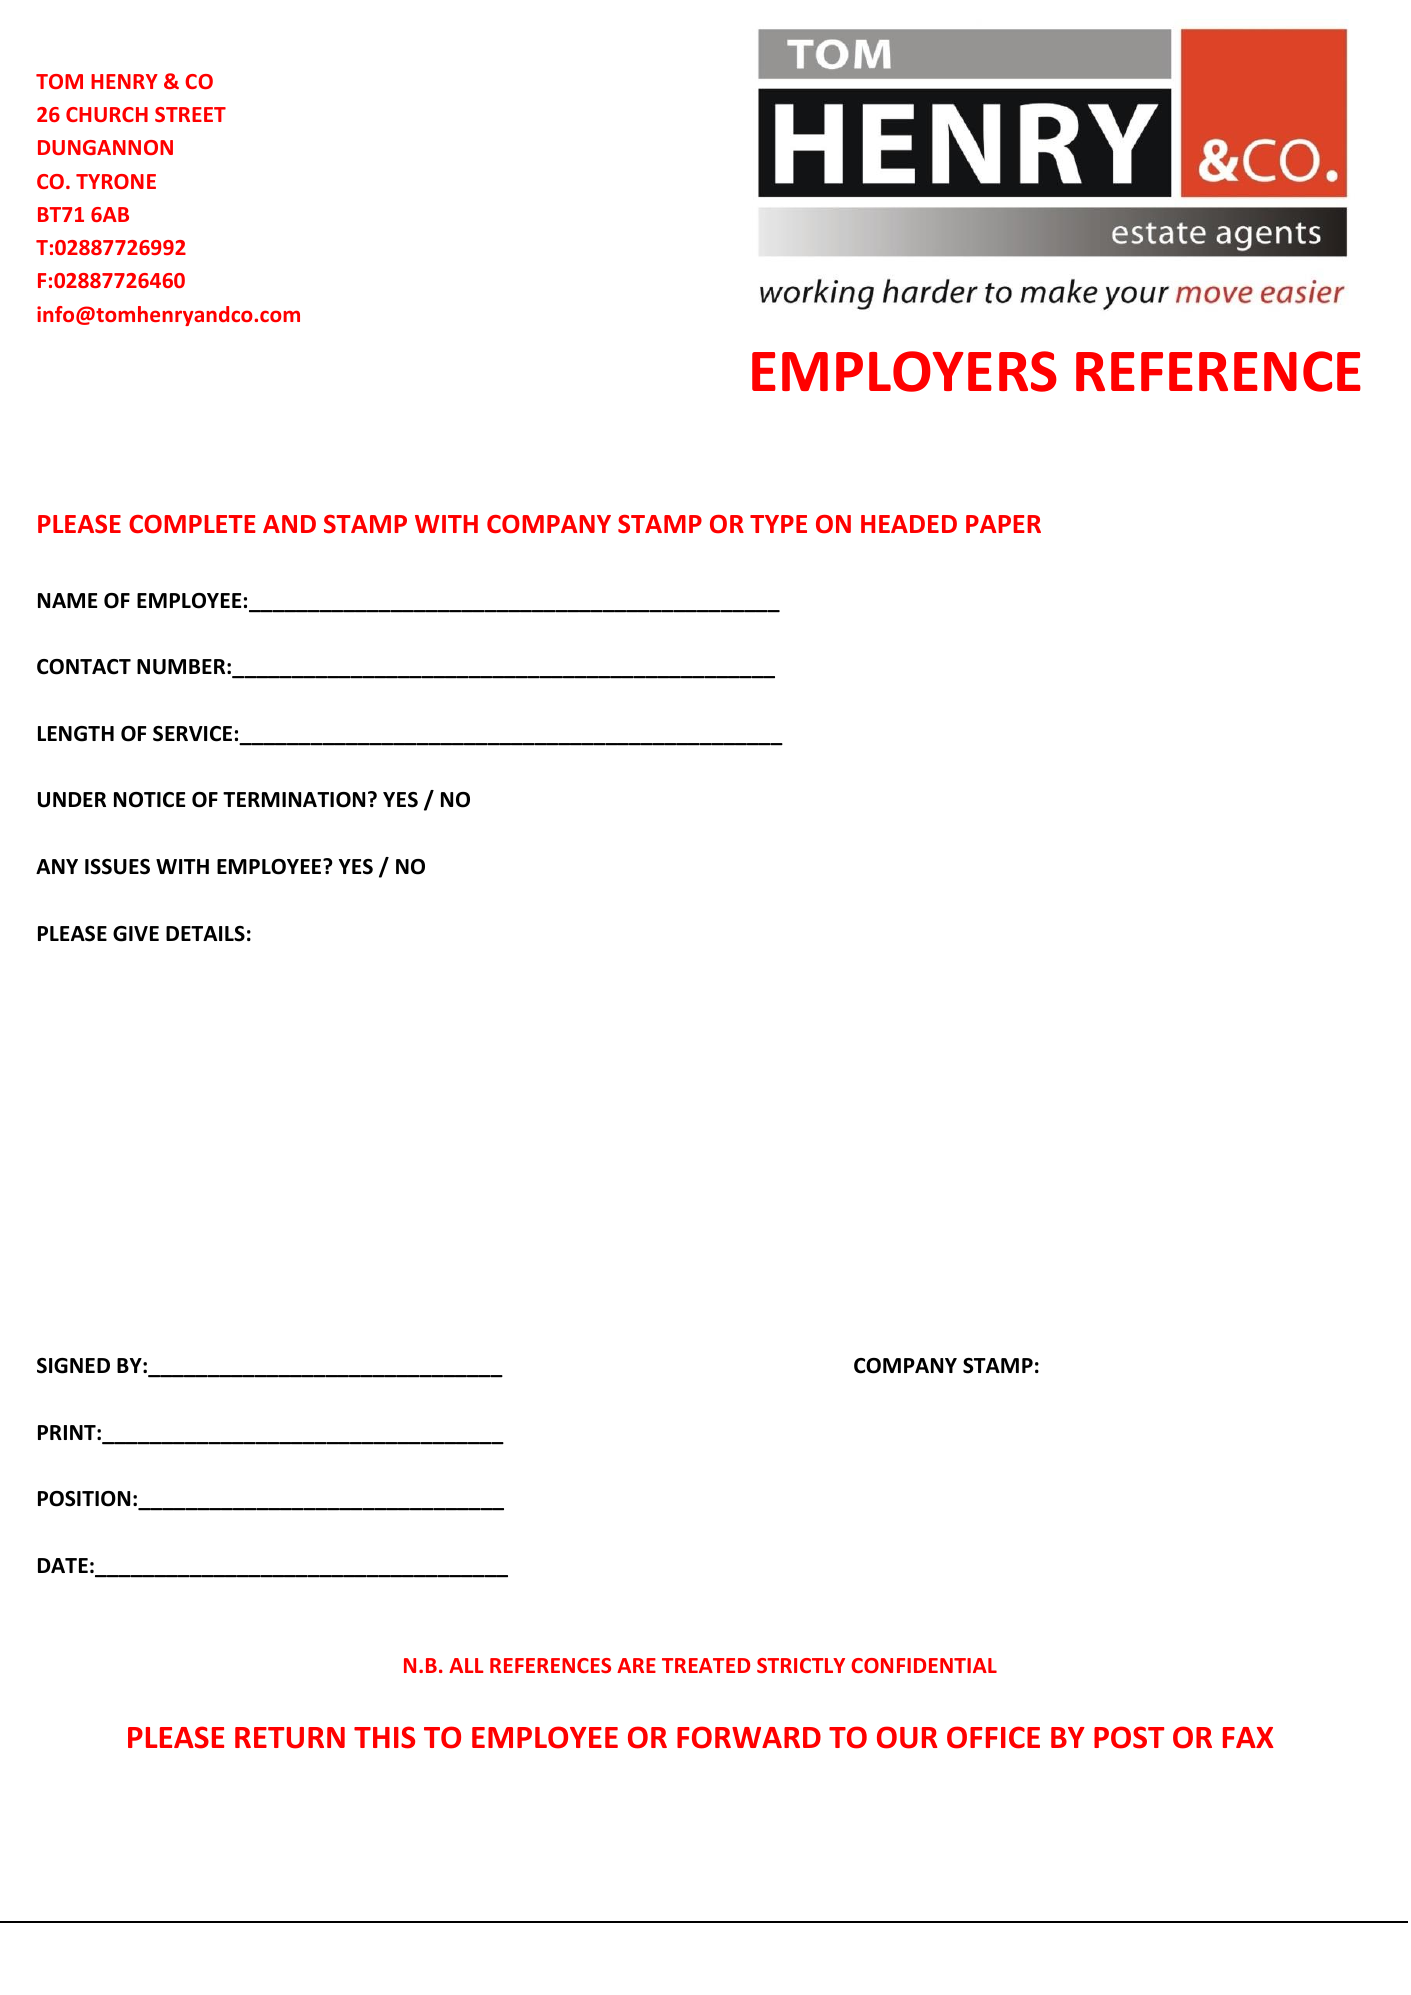 This screenshot has width=1411, height=1995. I want to click on EMPLOYERS, so click(904, 371).
